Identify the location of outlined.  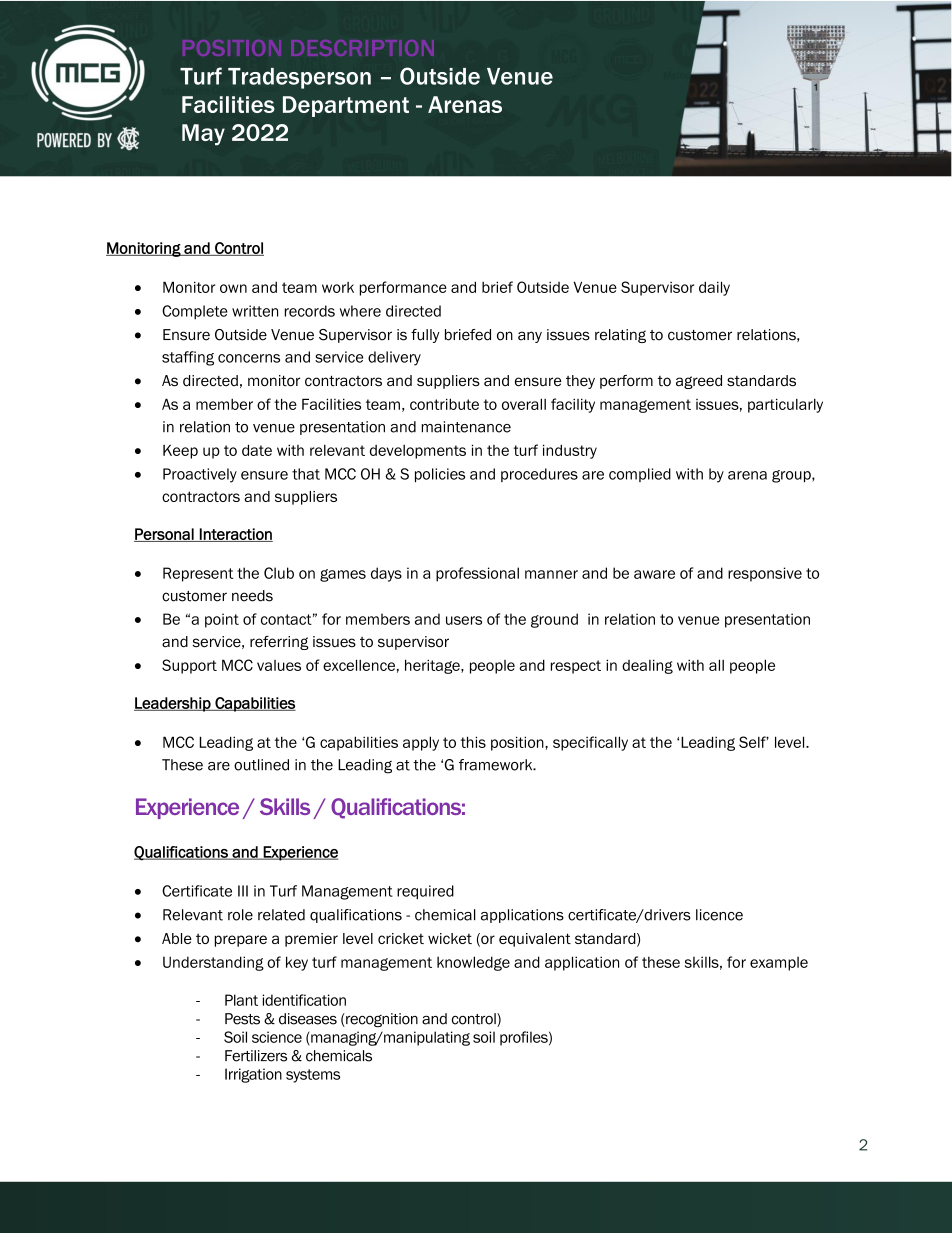
(261, 765).
